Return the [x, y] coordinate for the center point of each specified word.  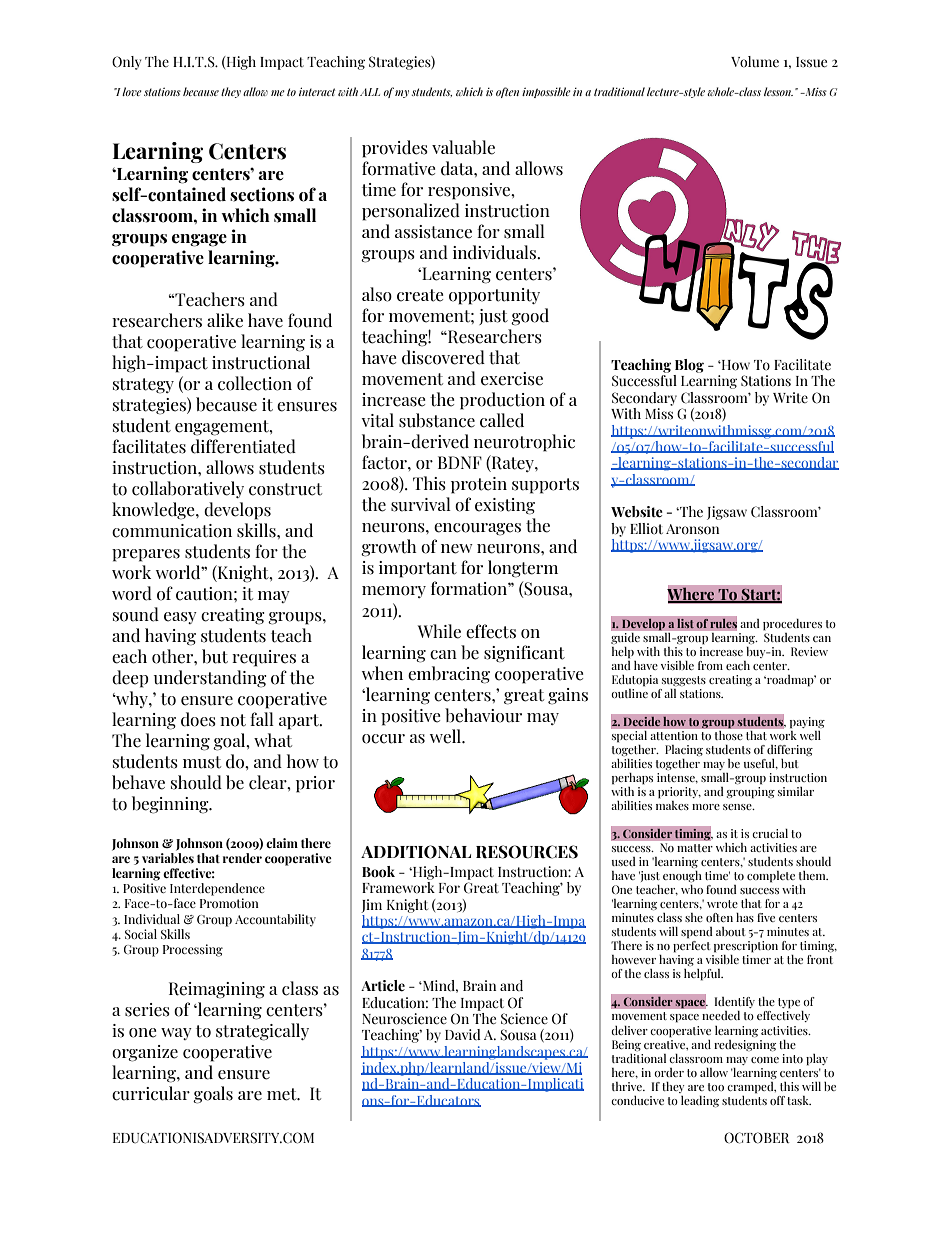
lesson [778, 91]
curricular [151, 1093]
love [131, 91]
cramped [751, 1088]
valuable [463, 147]
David [463, 1034]
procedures [792, 625]
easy [180, 618]
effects [491, 631]
